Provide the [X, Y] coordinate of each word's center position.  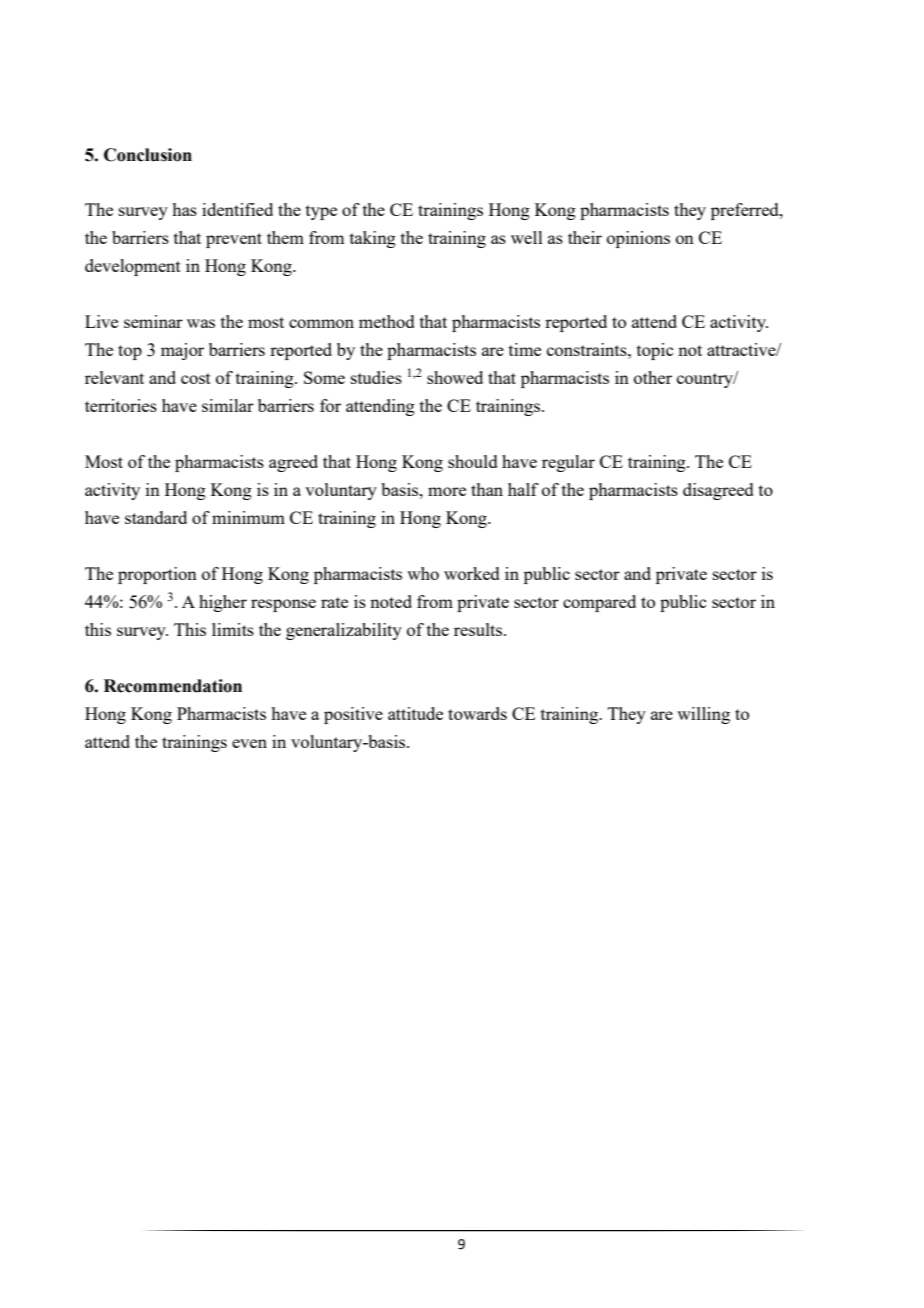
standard [156, 517]
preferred [746, 211]
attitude [415, 713]
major [182, 351]
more [447, 491]
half [523, 489]
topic [655, 351]
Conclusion [148, 155]
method [387, 321]
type [321, 212]
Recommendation [173, 686]
